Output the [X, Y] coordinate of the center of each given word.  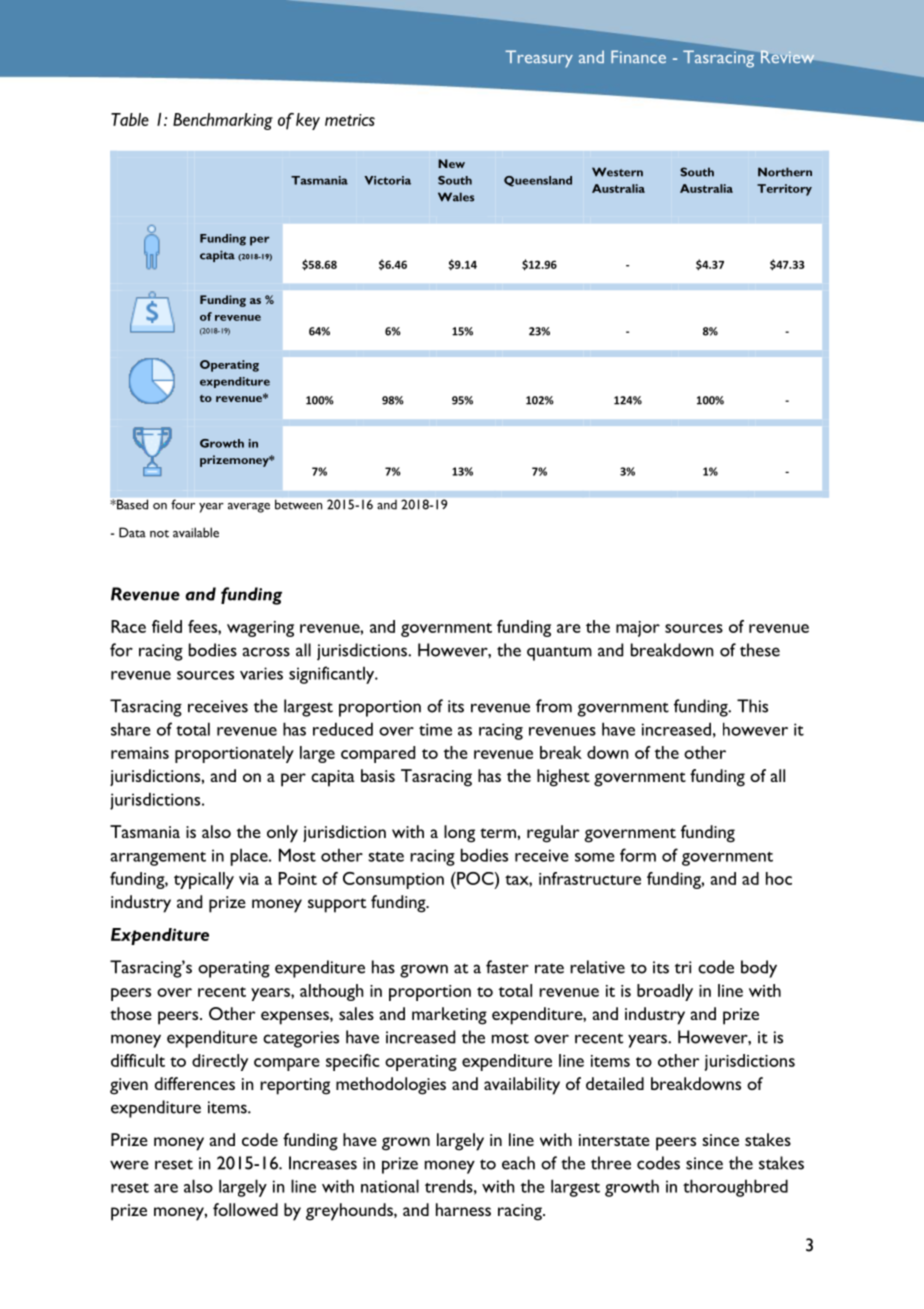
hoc [779, 878]
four [183, 504]
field [167, 626]
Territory [784, 190]
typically [204, 880]
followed [245, 1209]
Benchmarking [223, 121]
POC [475, 878]
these [760, 650]
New [451, 163]
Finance [638, 56]
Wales [456, 197]
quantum [559, 653]
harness [463, 1209]
